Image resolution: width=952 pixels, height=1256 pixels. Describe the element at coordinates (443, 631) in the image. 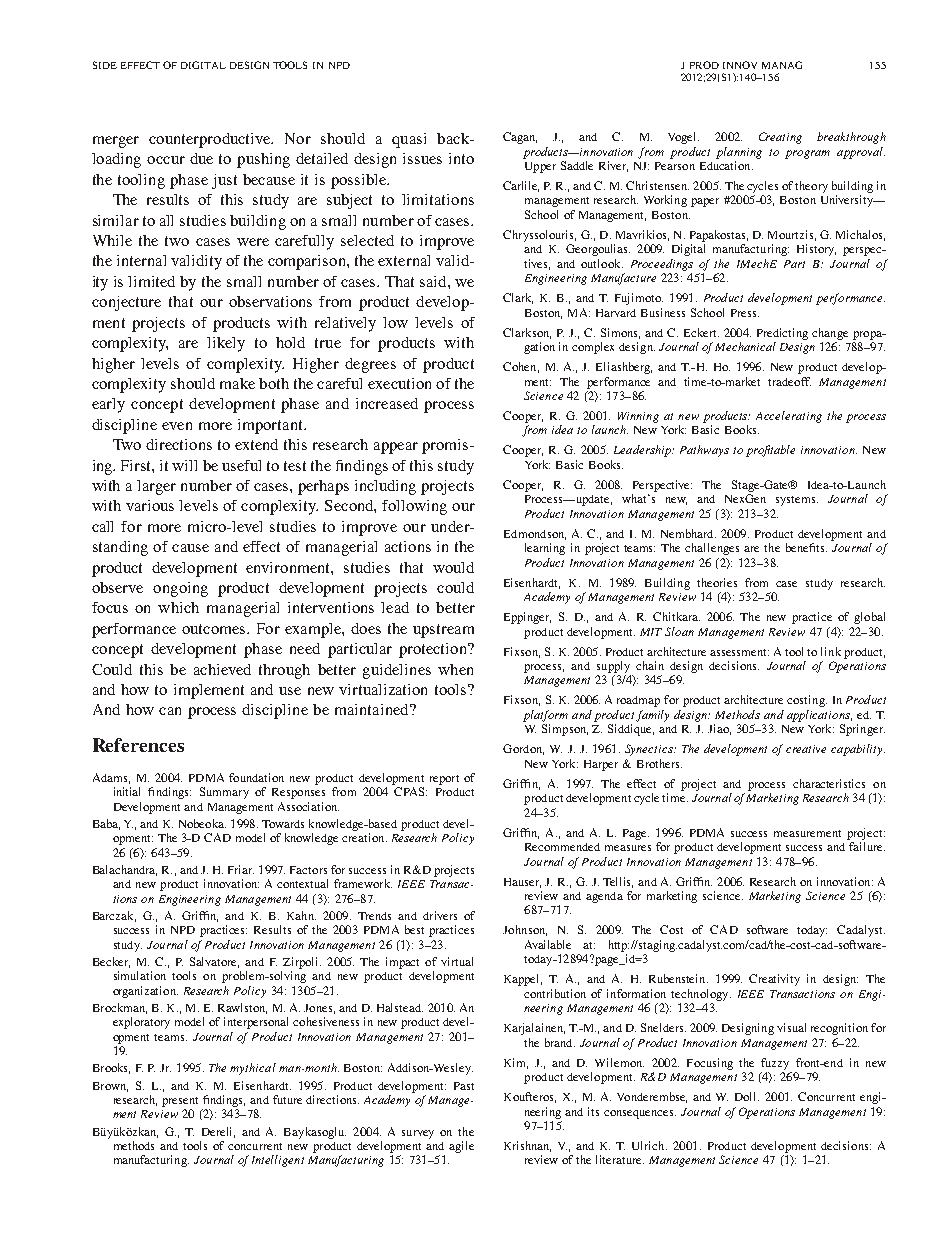

I see `upstream` at that location.
